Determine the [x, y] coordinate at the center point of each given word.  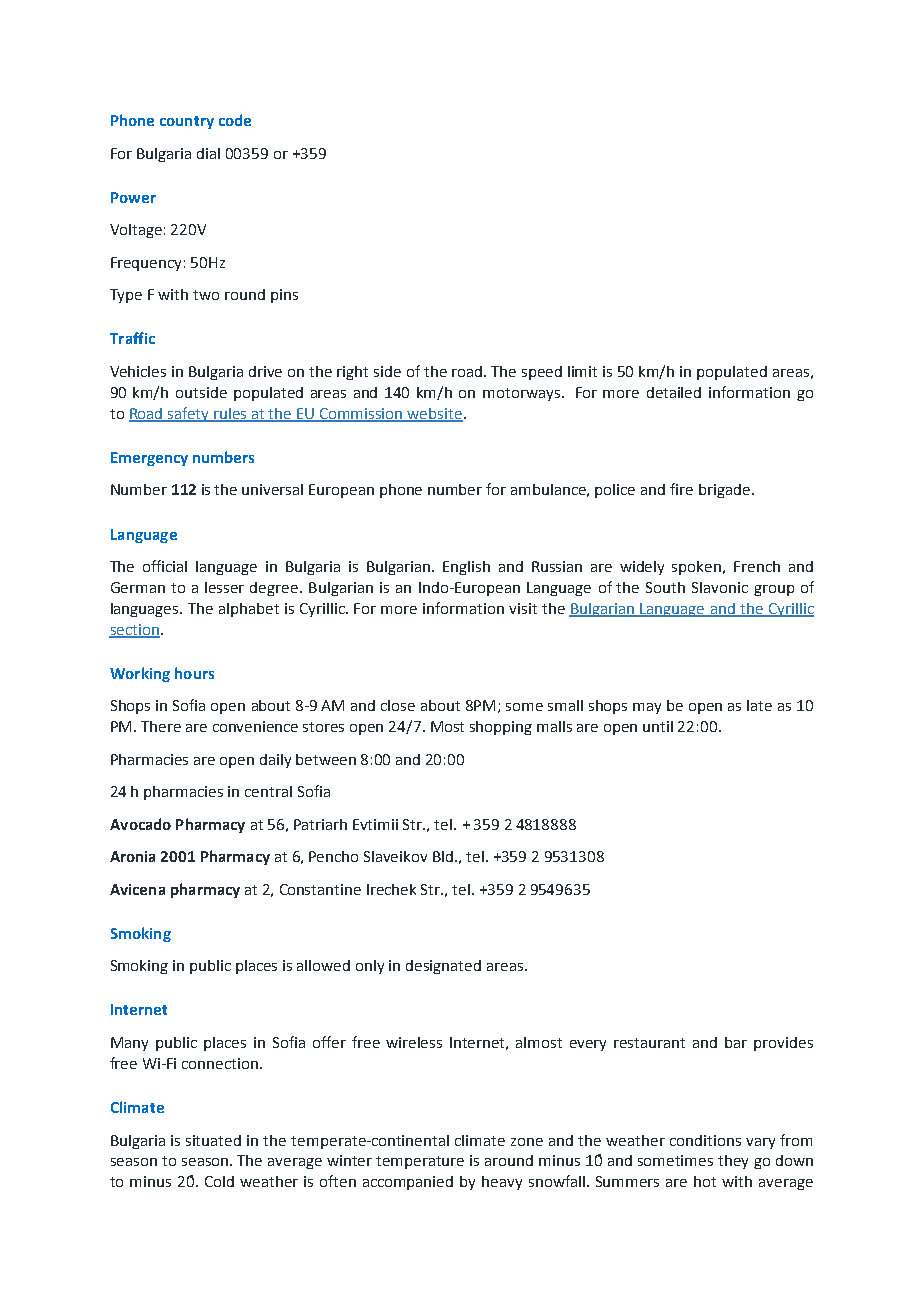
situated [213, 1140]
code [235, 120]
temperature [420, 1162]
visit [523, 608]
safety [189, 414]
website [434, 414]
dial [208, 153]
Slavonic [720, 587]
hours [194, 673]
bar [736, 1042]
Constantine [320, 889]
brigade [724, 491]
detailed [674, 392]
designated [443, 967]
